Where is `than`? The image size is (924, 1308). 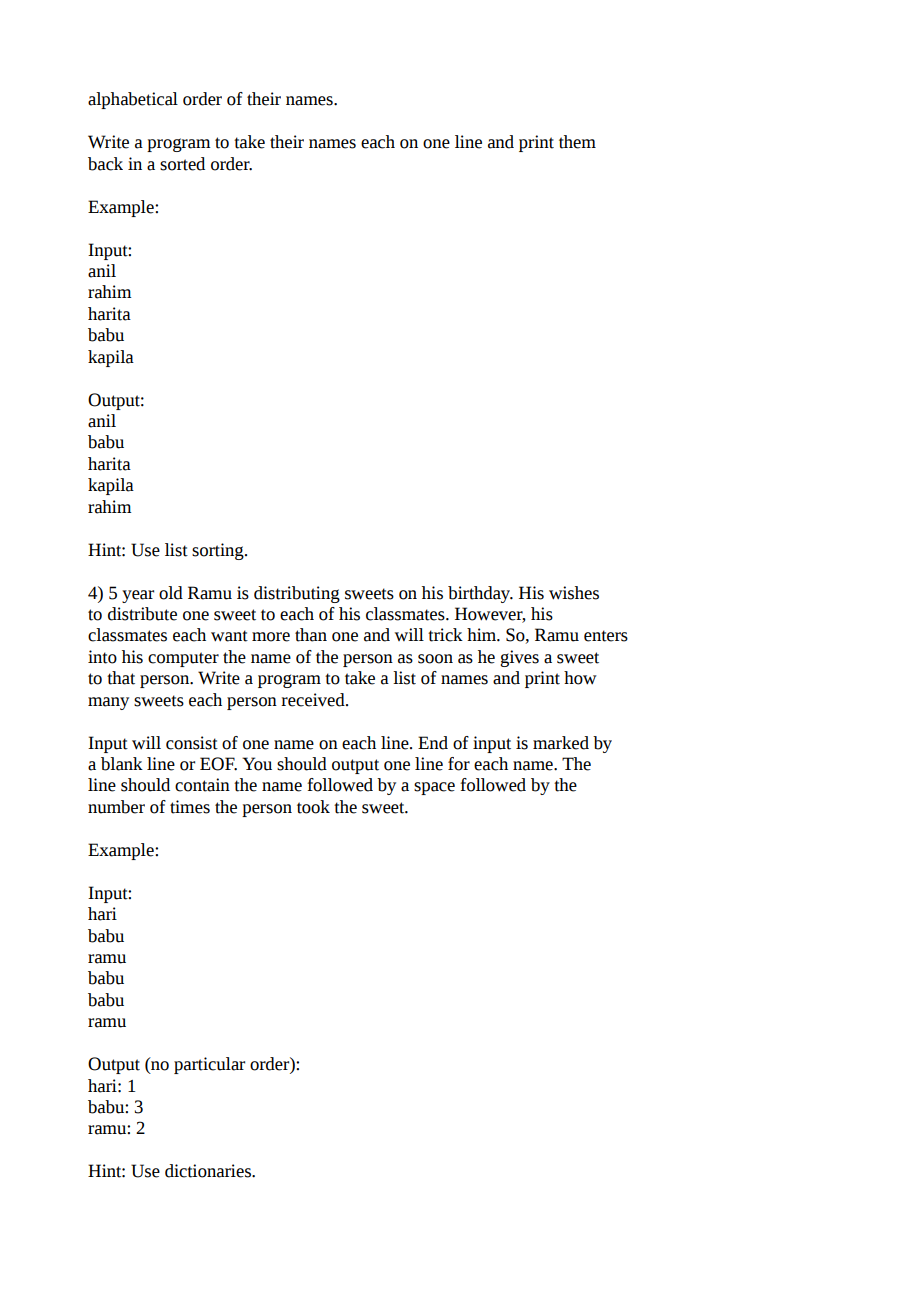 than is located at coordinates (311, 635).
